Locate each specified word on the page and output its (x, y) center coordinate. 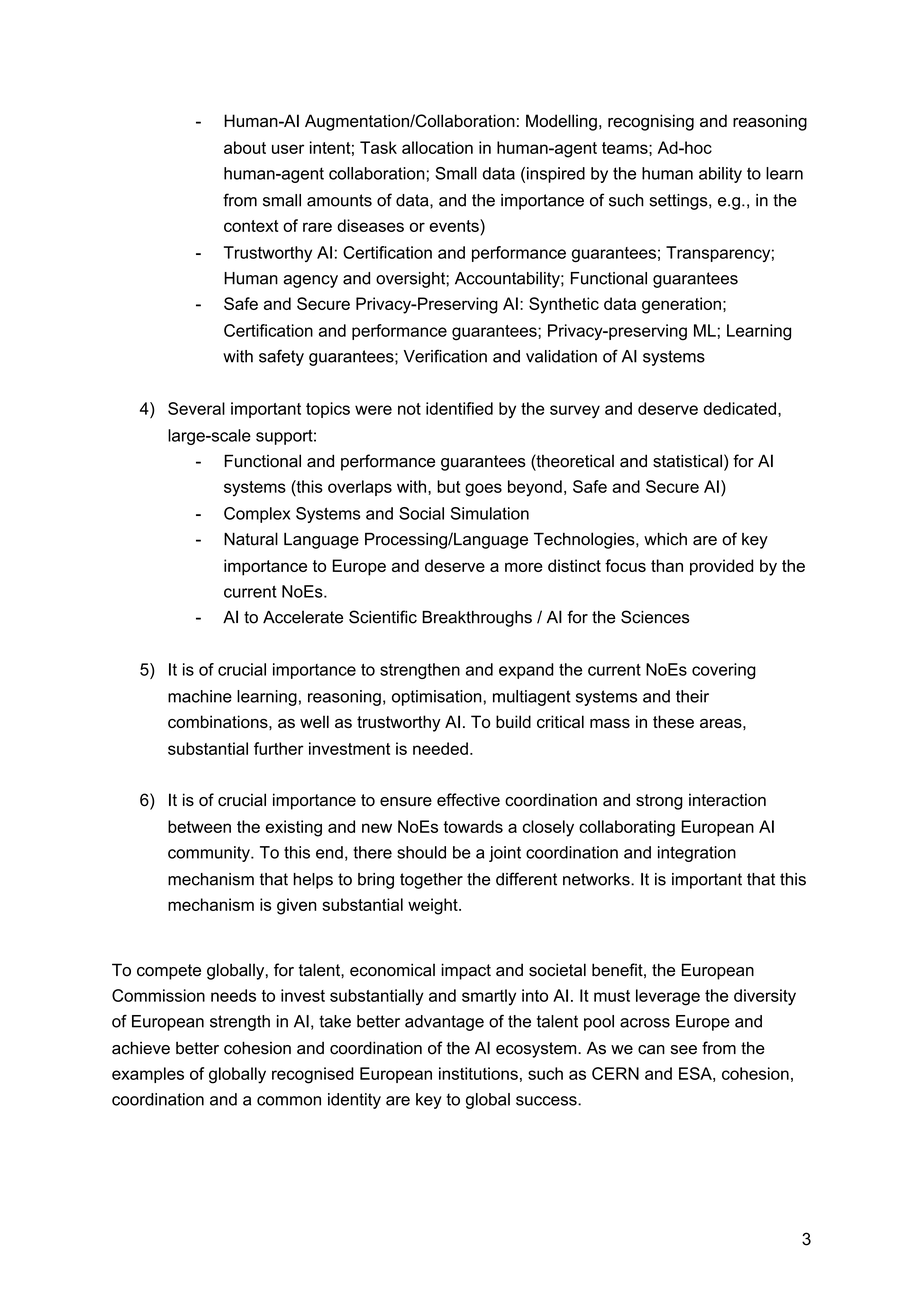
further (279, 748)
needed (440, 748)
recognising (651, 122)
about (245, 147)
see (684, 1050)
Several (196, 408)
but (448, 486)
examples (148, 1075)
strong (659, 802)
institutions (478, 1073)
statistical (687, 461)
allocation (437, 147)
